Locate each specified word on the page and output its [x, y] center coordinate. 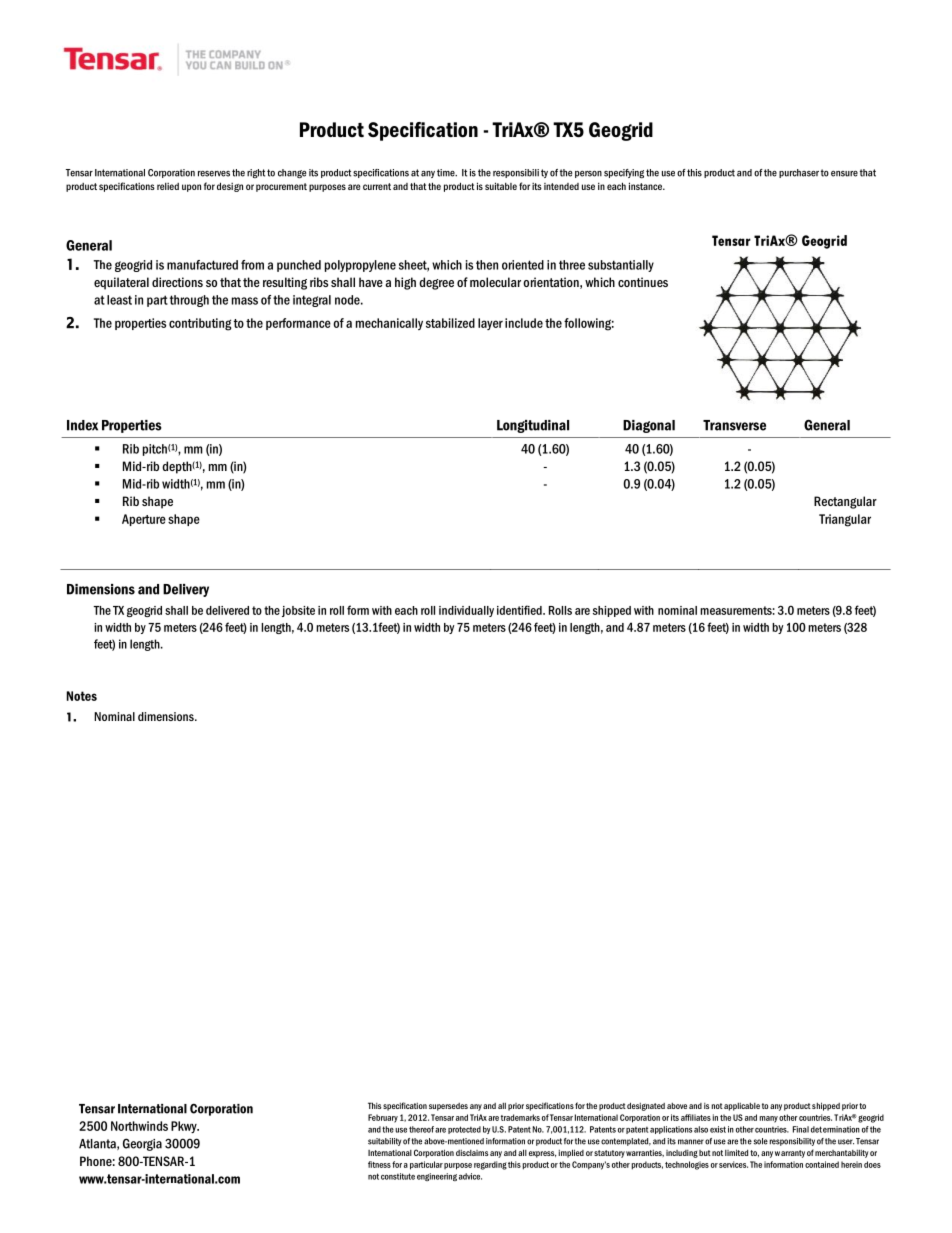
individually [466, 611]
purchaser [799, 173]
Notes [82, 696]
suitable [501, 186]
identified [520, 610]
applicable [742, 1107]
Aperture [144, 520]
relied [168, 186]
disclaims [472, 1153]
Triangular [845, 520]
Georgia [142, 1144]
